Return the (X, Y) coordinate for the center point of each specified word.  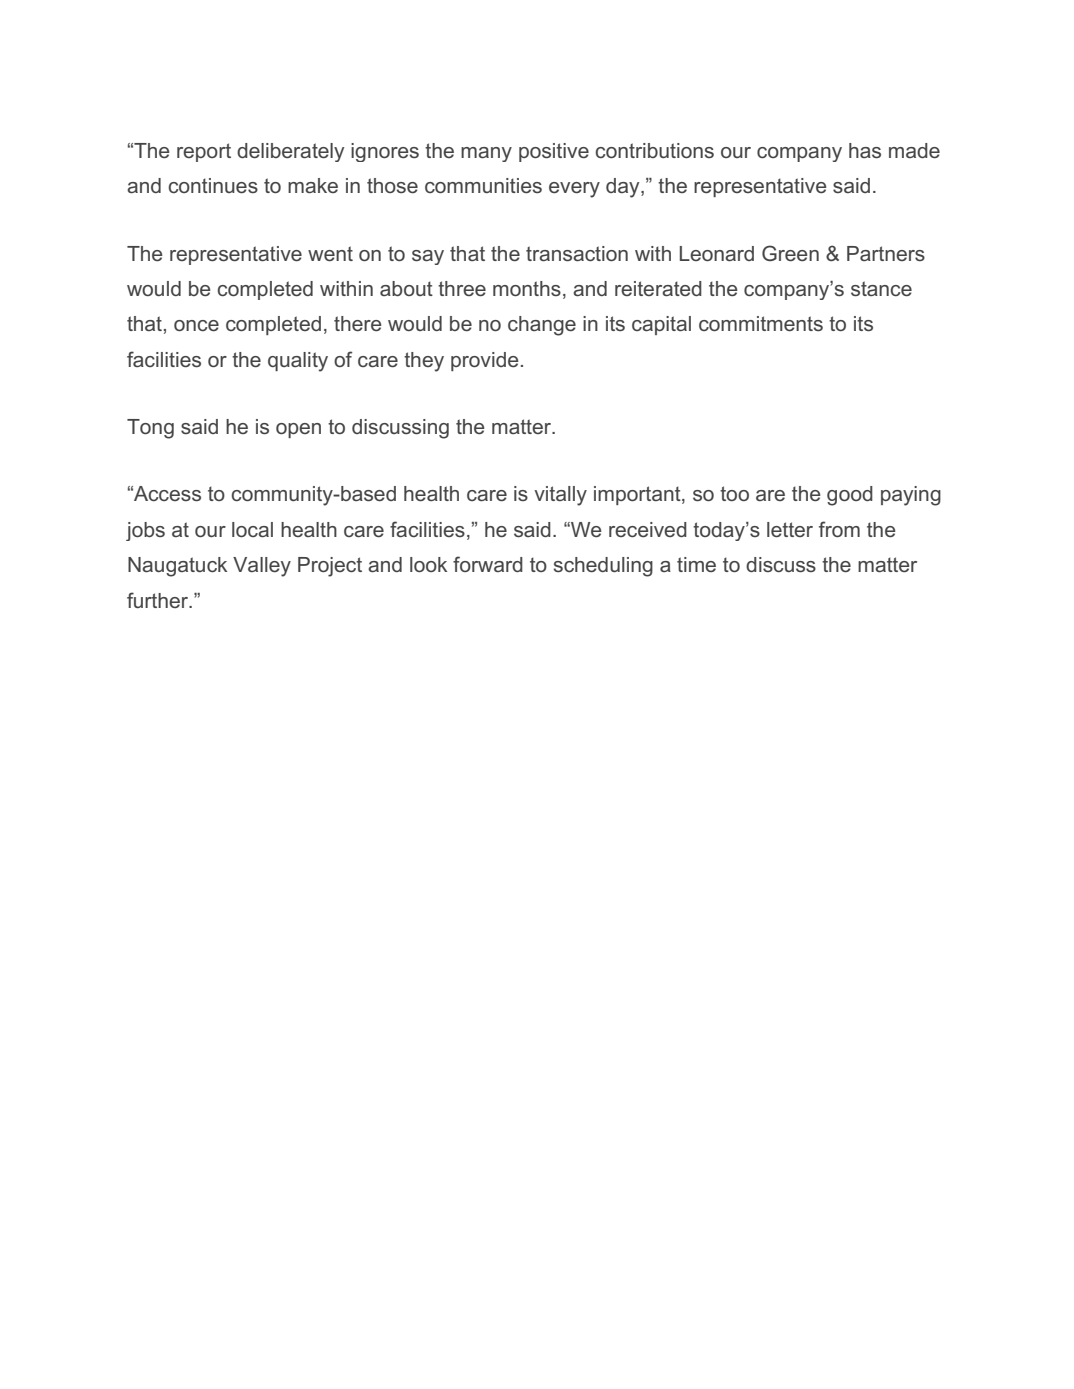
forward (488, 564)
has (865, 150)
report (204, 152)
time (696, 564)
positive (554, 152)
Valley (262, 567)
